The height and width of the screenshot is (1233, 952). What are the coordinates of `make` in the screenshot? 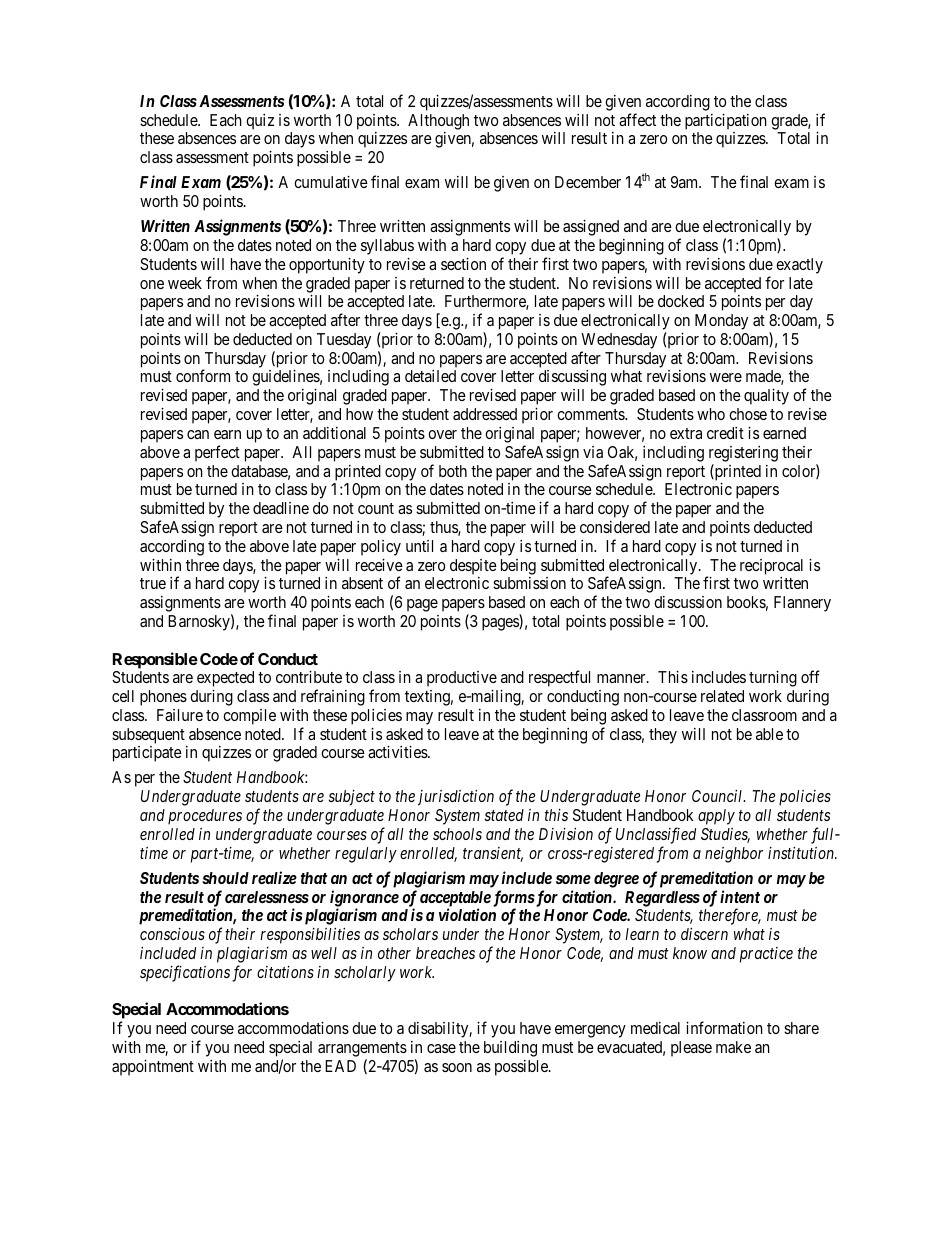 It's located at (733, 1047).
